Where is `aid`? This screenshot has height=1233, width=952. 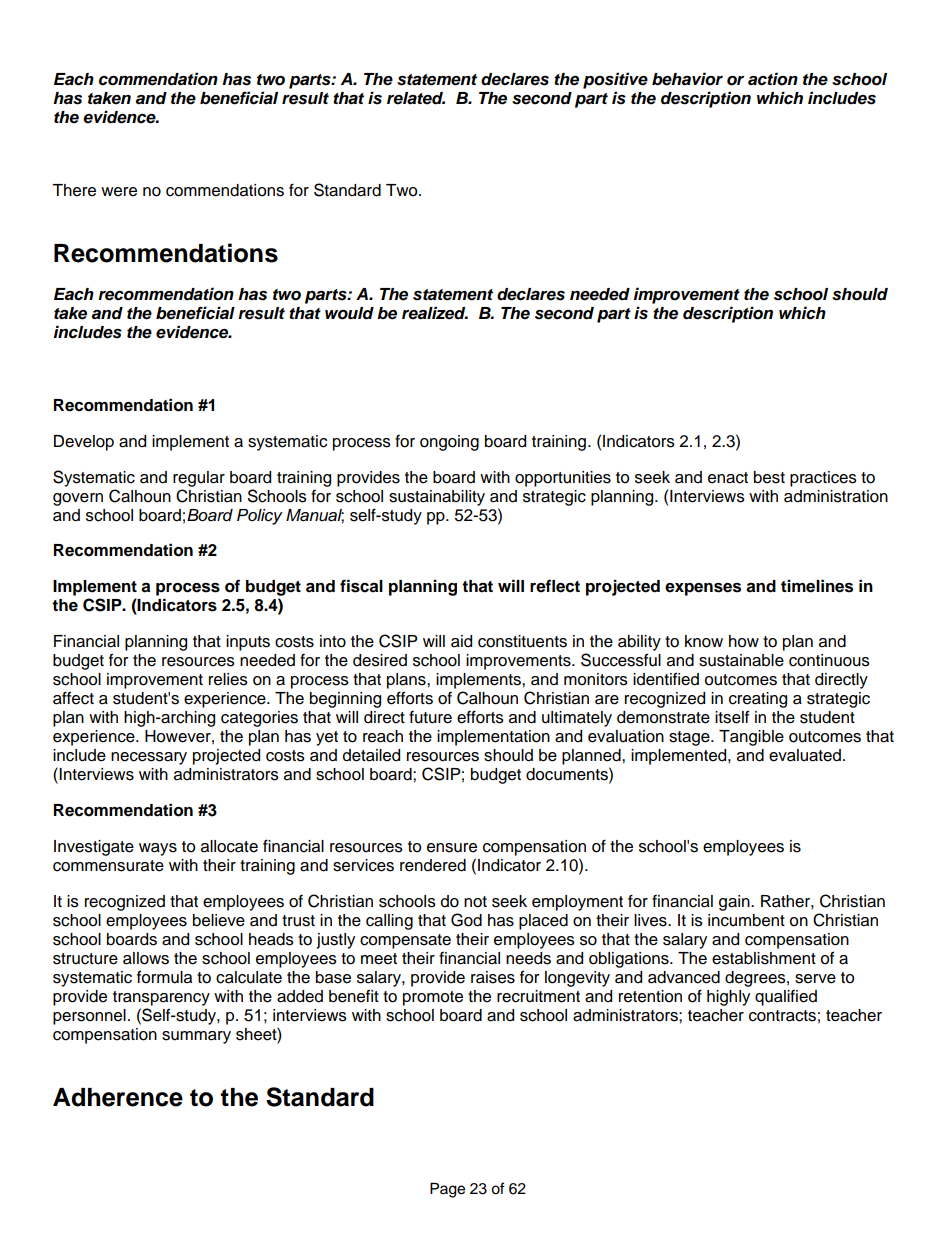
aid is located at coordinates (461, 641).
